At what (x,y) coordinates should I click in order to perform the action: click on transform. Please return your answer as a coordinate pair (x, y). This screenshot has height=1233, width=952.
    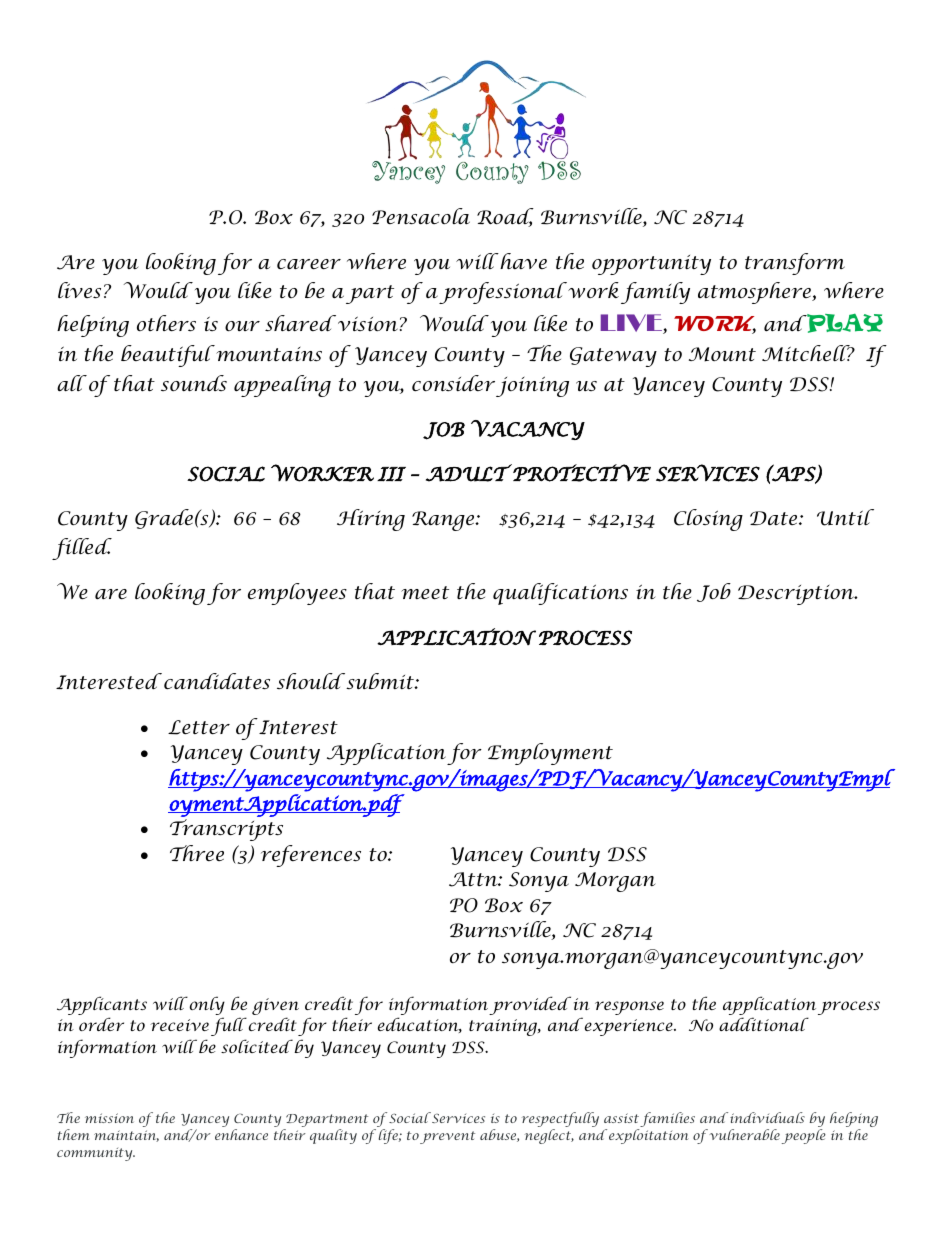
    Looking at the image, I should click on (795, 264).
